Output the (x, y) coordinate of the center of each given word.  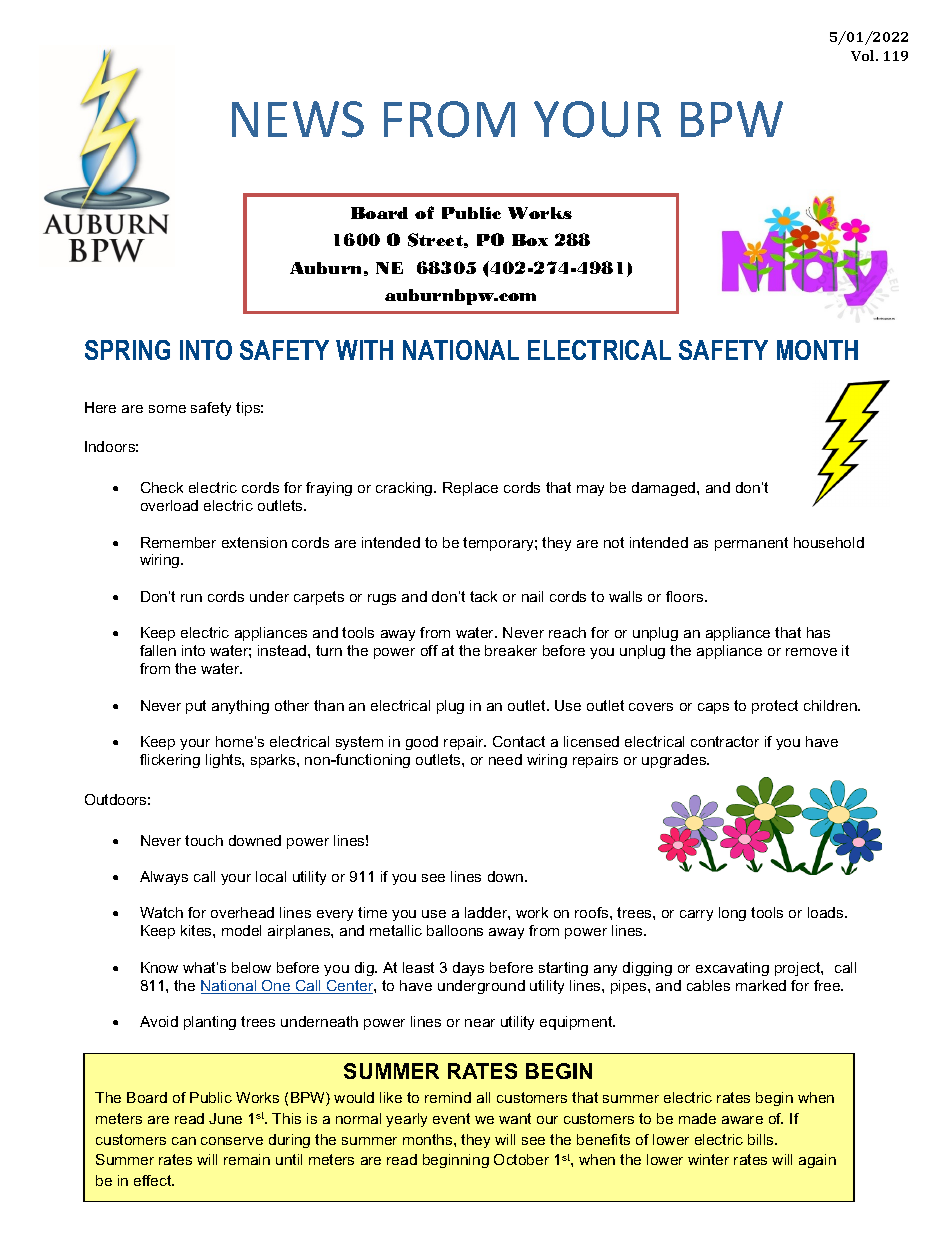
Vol (864, 55)
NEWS (298, 119)
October (521, 1159)
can (184, 1141)
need (505, 759)
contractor (725, 741)
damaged (665, 489)
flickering (170, 761)
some (167, 409)
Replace (470, 489)
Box (530, 240)
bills (762, 1139)
